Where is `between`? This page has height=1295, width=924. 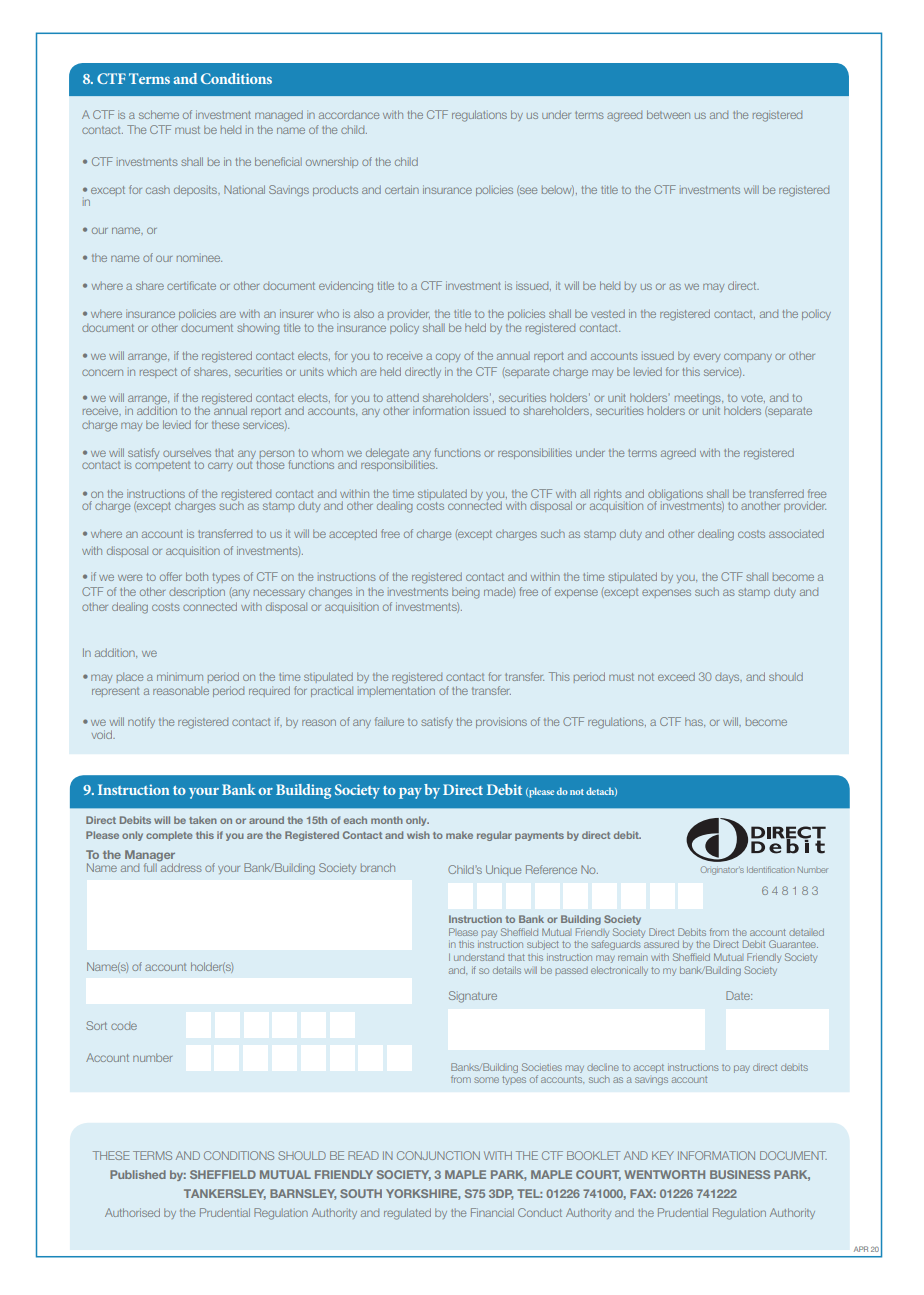 between is located at coordinates (668, 114).
